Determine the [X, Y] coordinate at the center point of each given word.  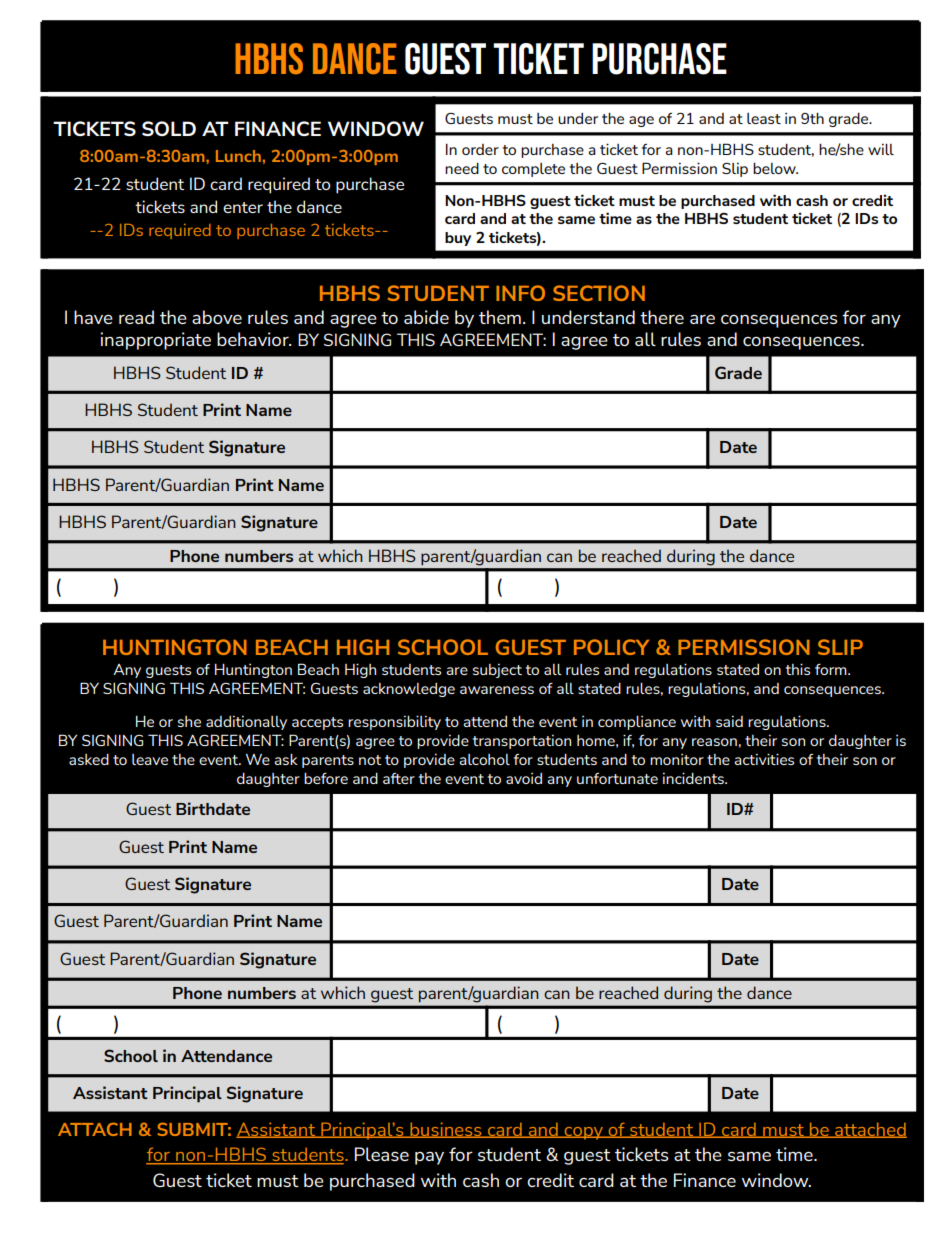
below [775, 168]
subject [497, 671]
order [480, 149]
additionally [246, 723]
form [832, 669]
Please [382, 1154]
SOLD [169, 128]
